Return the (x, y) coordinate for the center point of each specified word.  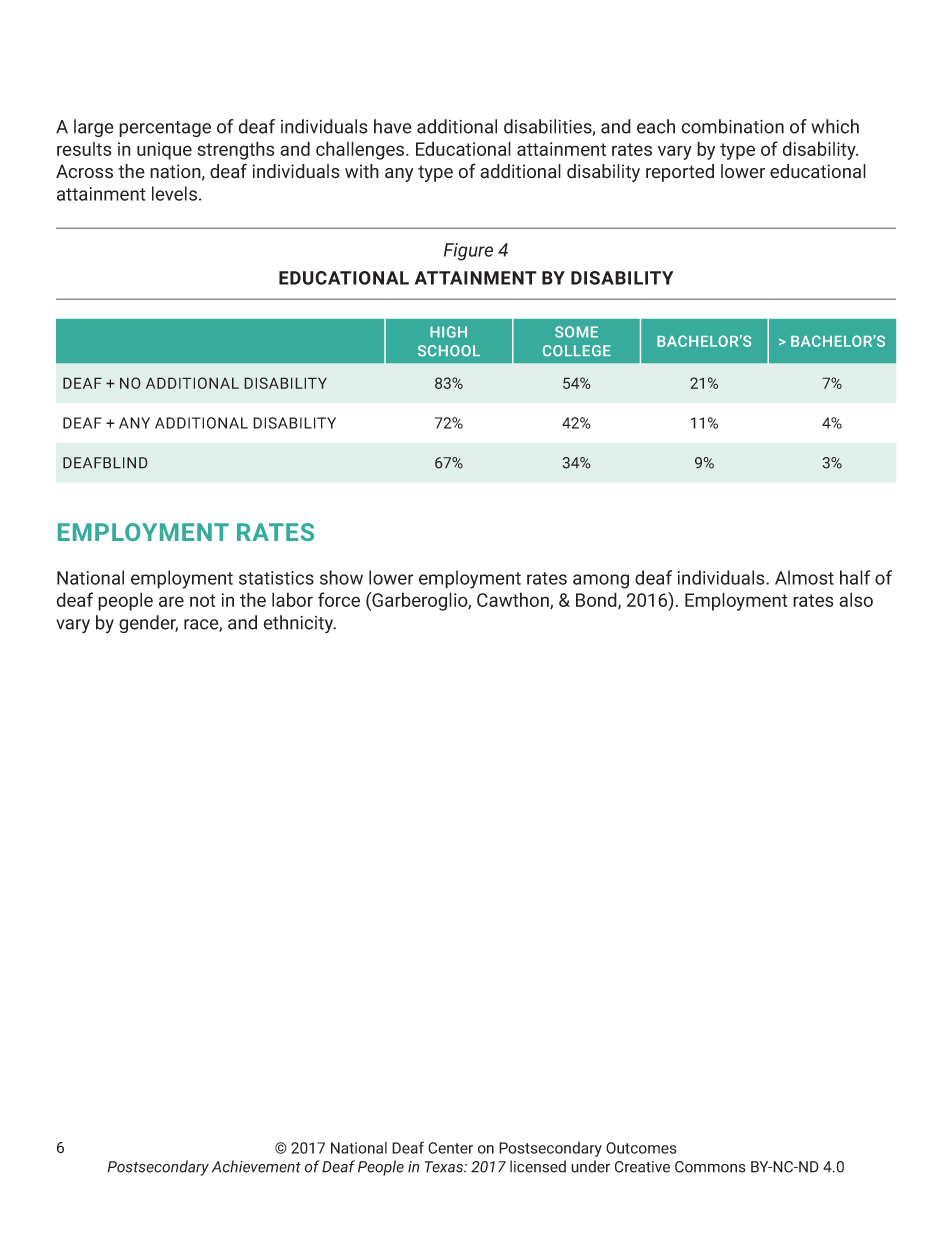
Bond (597, 600)
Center (450, 1148)
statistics (276, 578)
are (171, 601)
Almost (804, 577)
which (835, 126)
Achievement (256, 1166)
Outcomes (641, 1148)
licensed (538, 1166)
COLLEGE (577, 351)
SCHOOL (449, 351)
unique (164, 151)
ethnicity (299, 624)
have (393, 126)
